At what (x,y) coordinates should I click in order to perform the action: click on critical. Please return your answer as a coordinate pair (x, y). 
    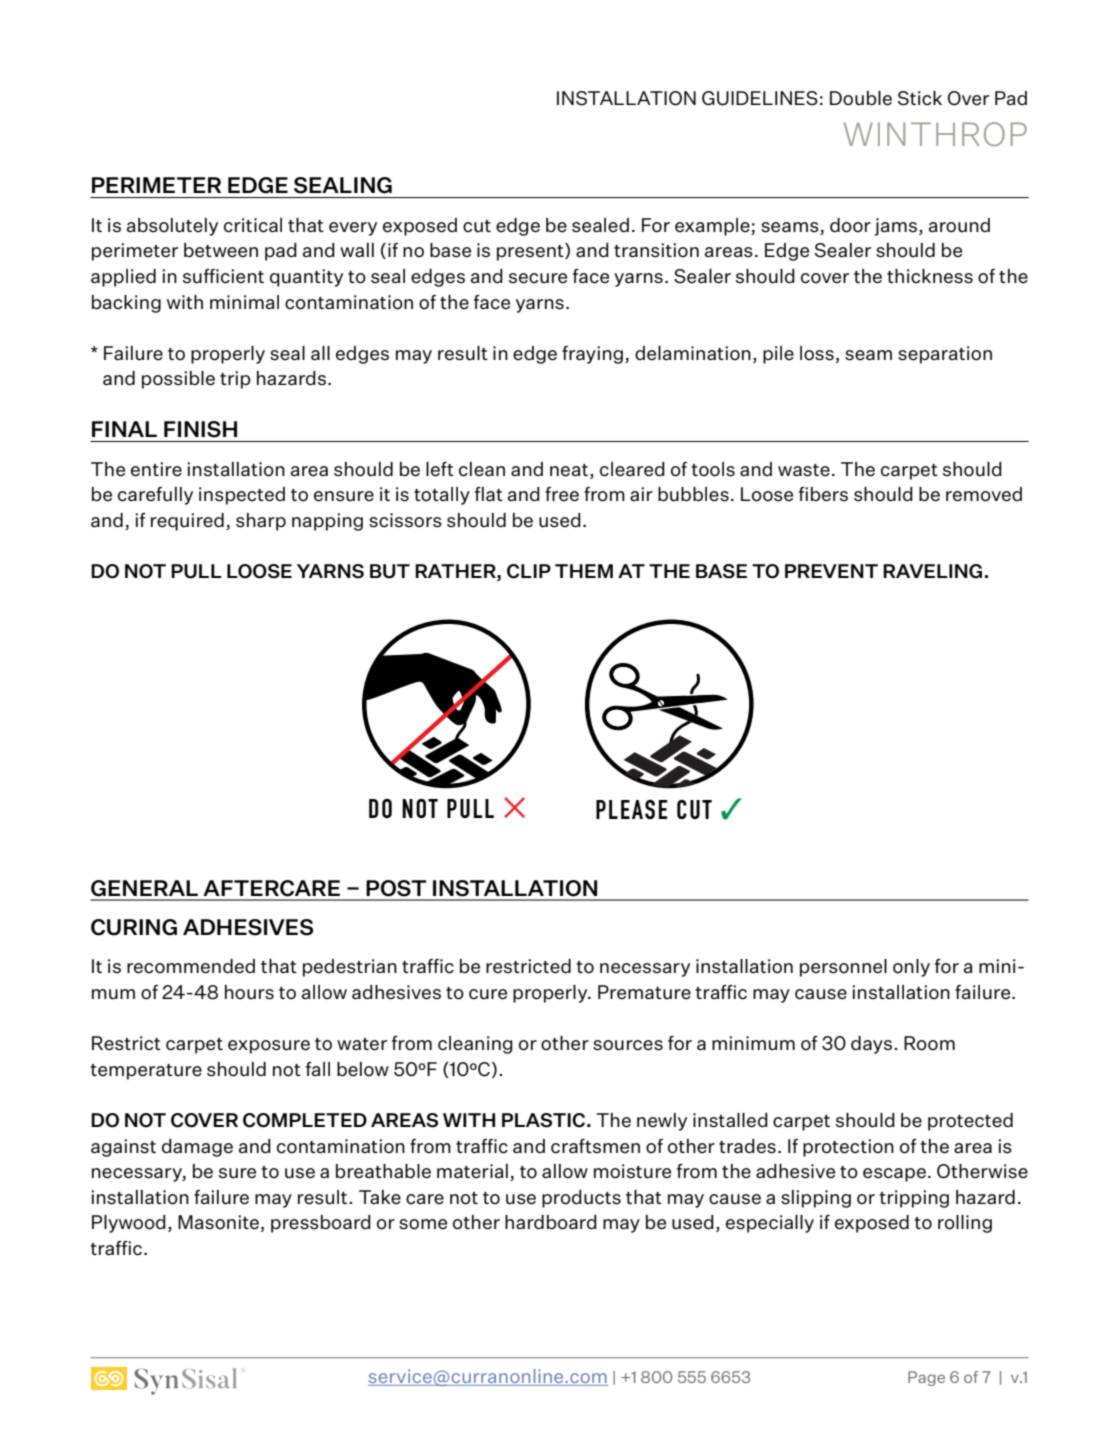
    Looking at the image, I should click on (253, 225).
